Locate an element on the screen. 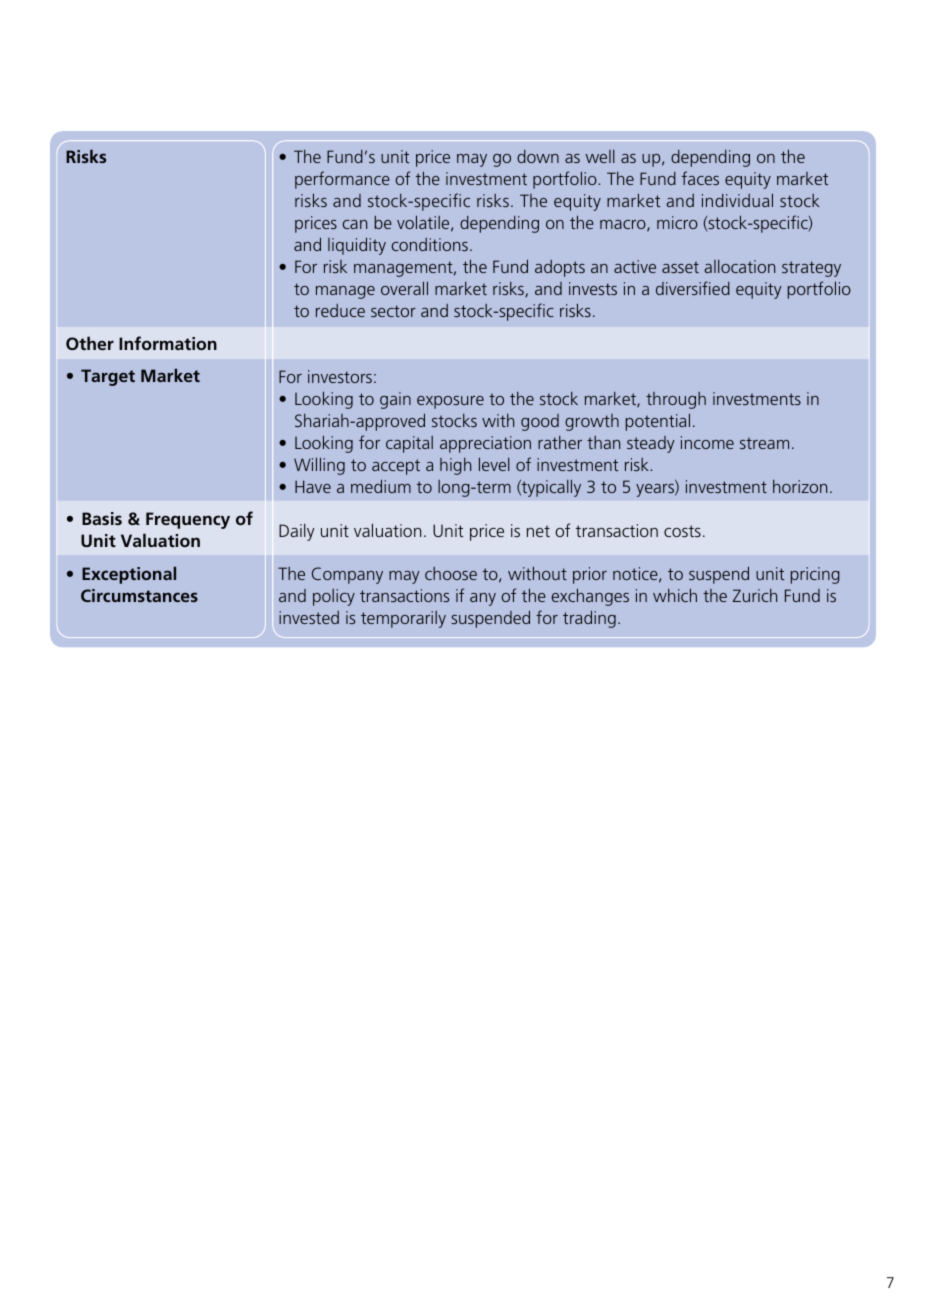  temporarily is located at coordinates (403, 619).
